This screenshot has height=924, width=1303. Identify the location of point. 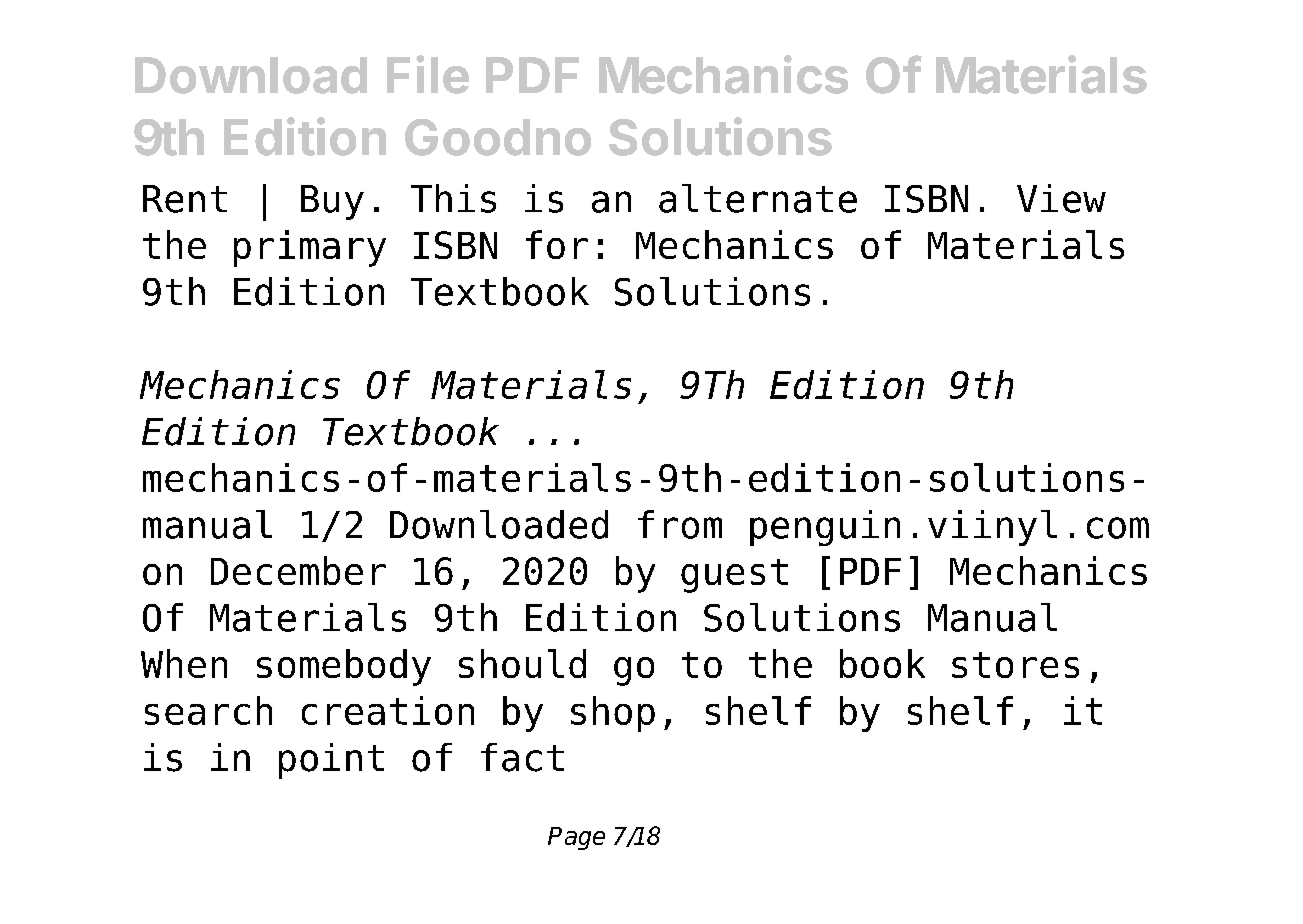
(331, 761).
